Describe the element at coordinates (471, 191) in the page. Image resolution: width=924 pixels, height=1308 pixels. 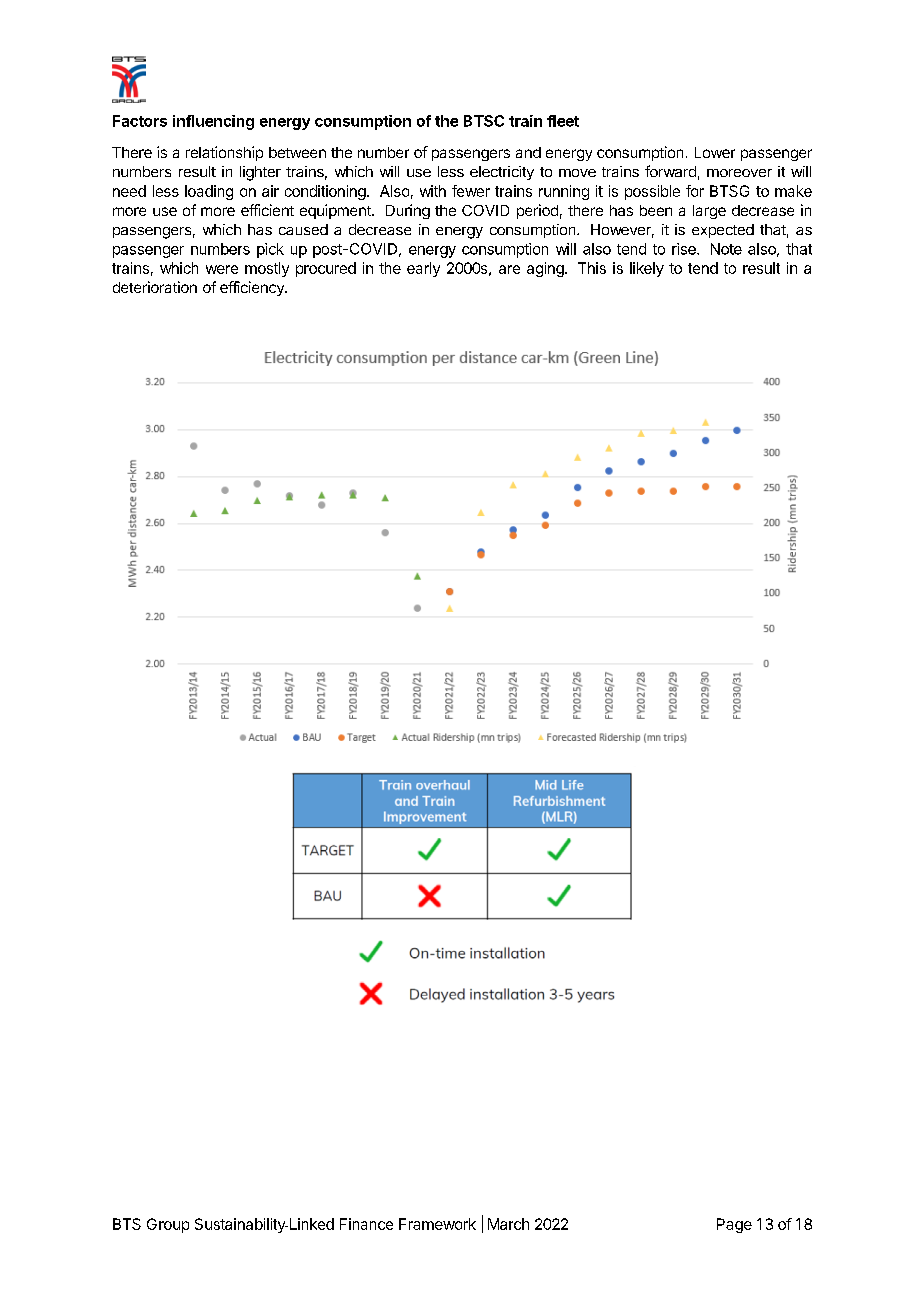
I see `fewer` at that location.
